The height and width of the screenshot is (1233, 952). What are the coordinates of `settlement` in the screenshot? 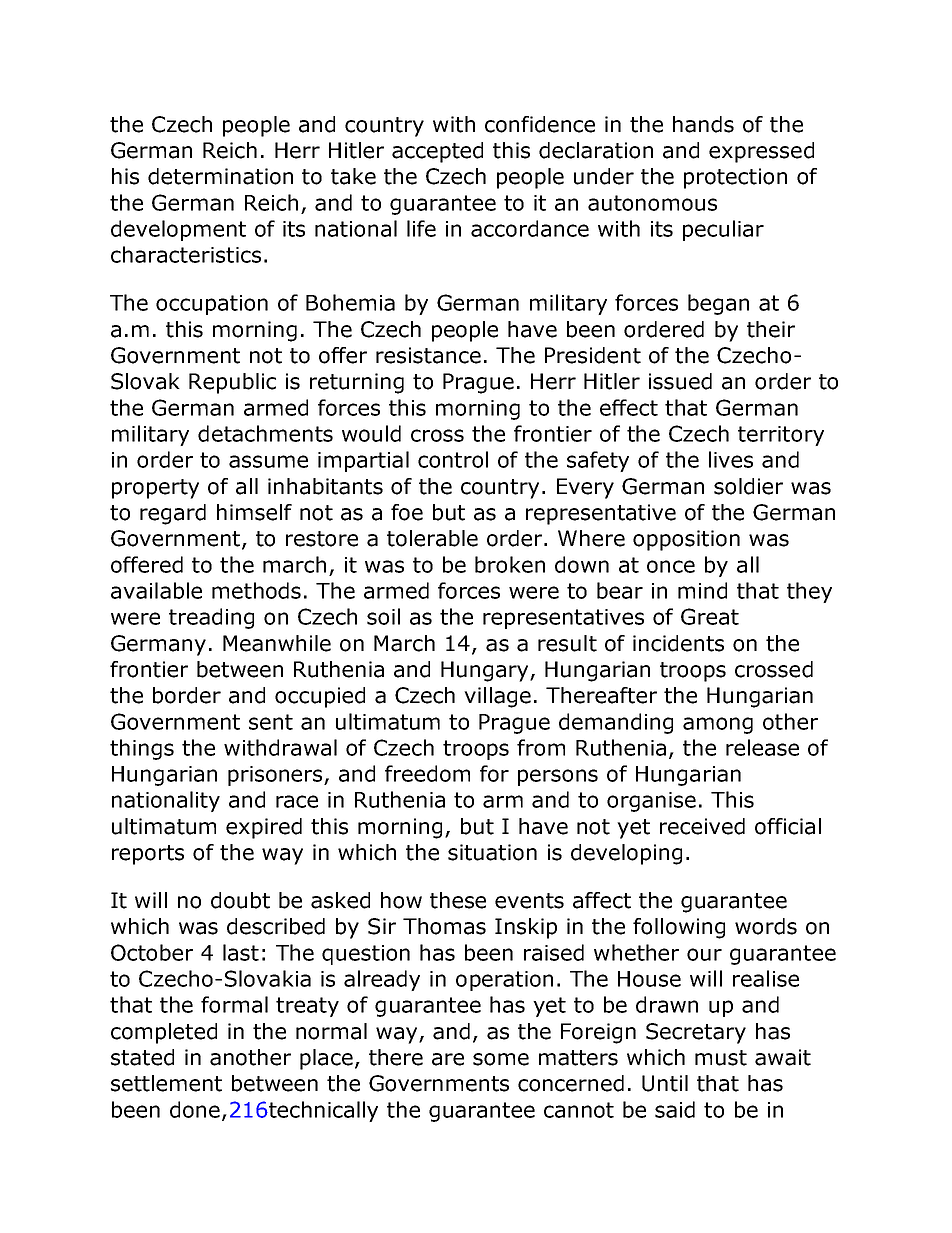 It's located at (166, 1083).
